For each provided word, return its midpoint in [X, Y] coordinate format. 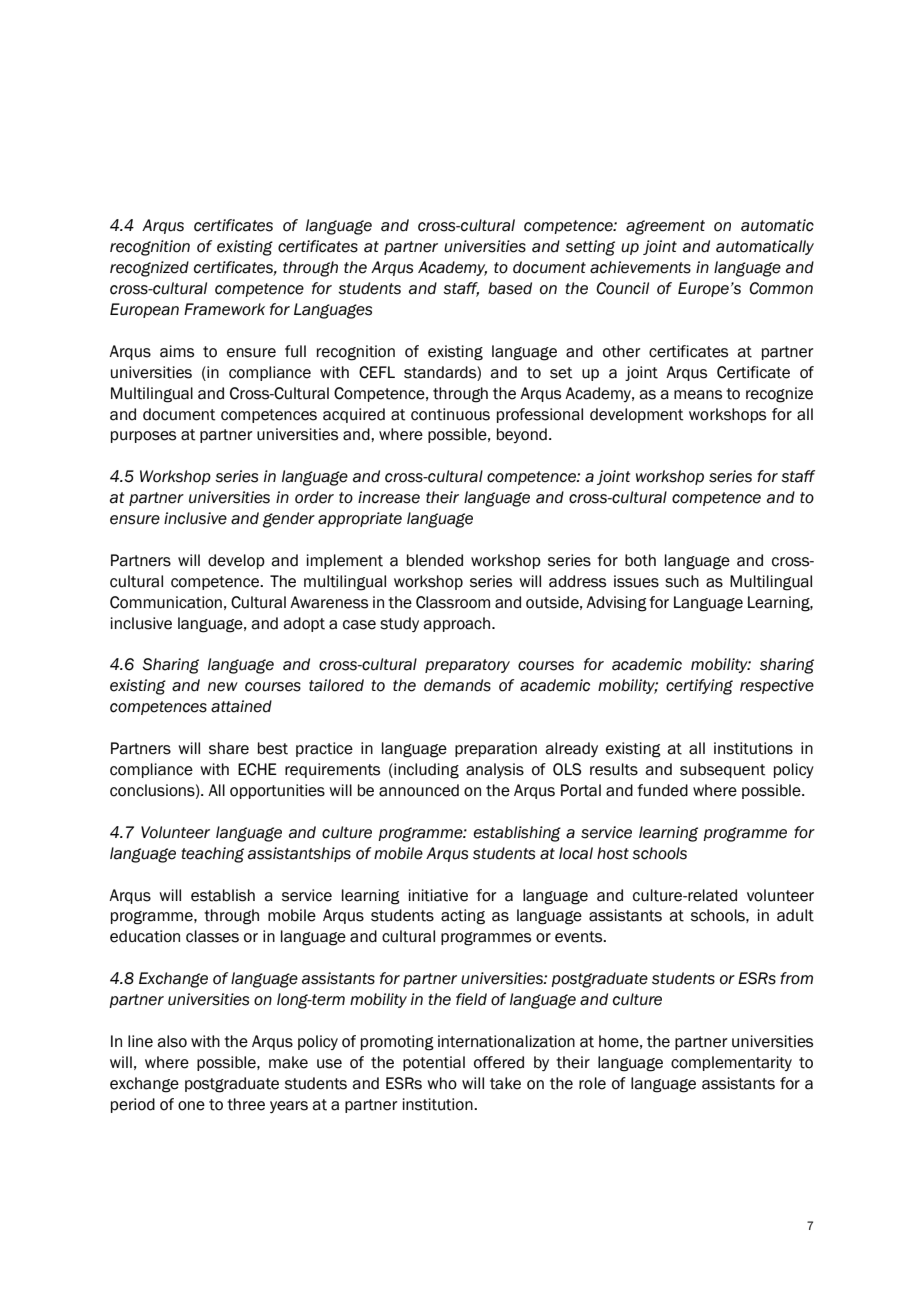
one [191, 1106]
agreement [665, 227]
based [510, 288]
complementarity [731, 1063]
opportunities [277, 791]
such [682, 581]
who [442, 1083]
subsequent [723, 770]
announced [419, 790]
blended [435, 560]
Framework [224, 309]
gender [289, 520]
